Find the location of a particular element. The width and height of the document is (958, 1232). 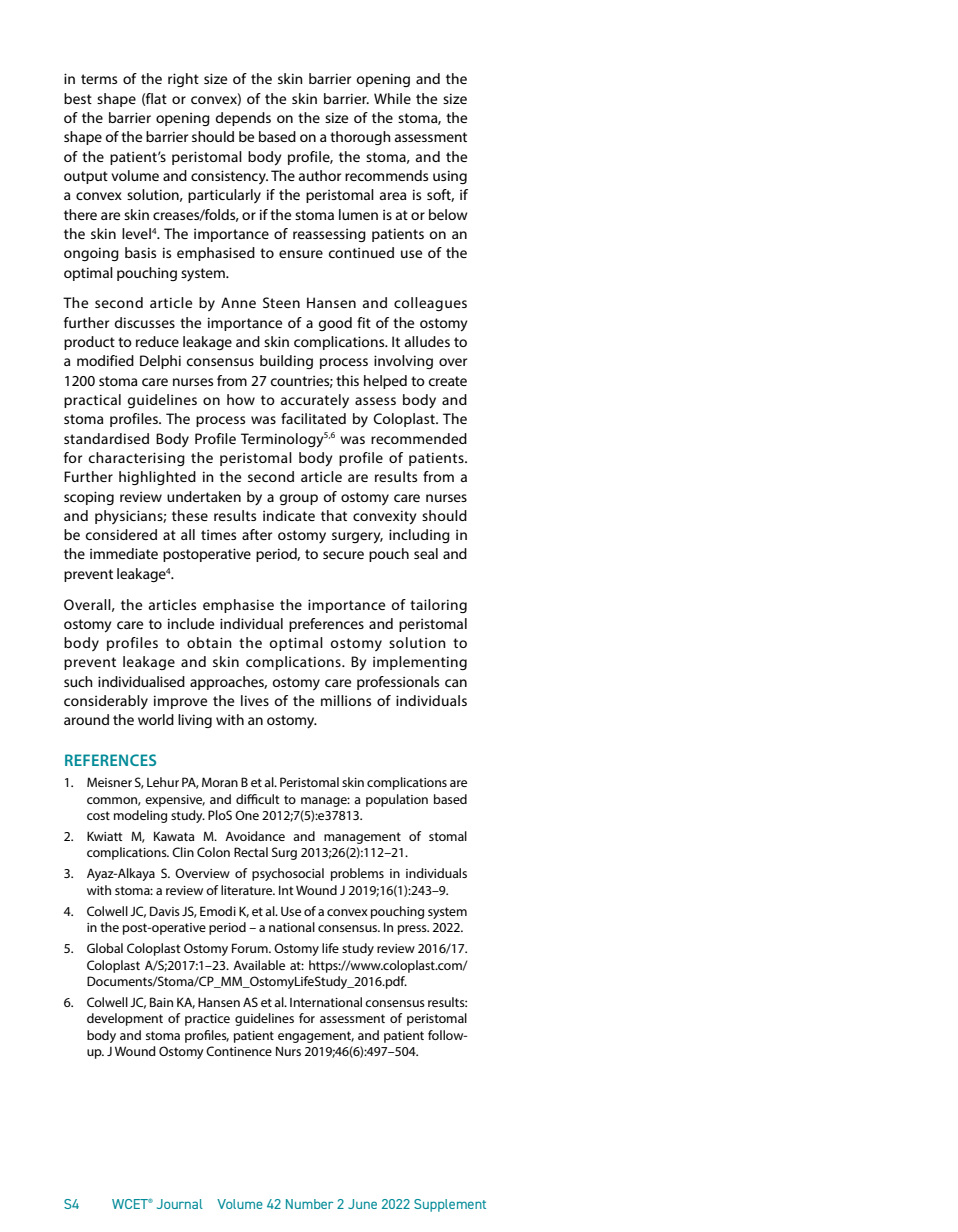

involving is located at coordinates (403, 362).
